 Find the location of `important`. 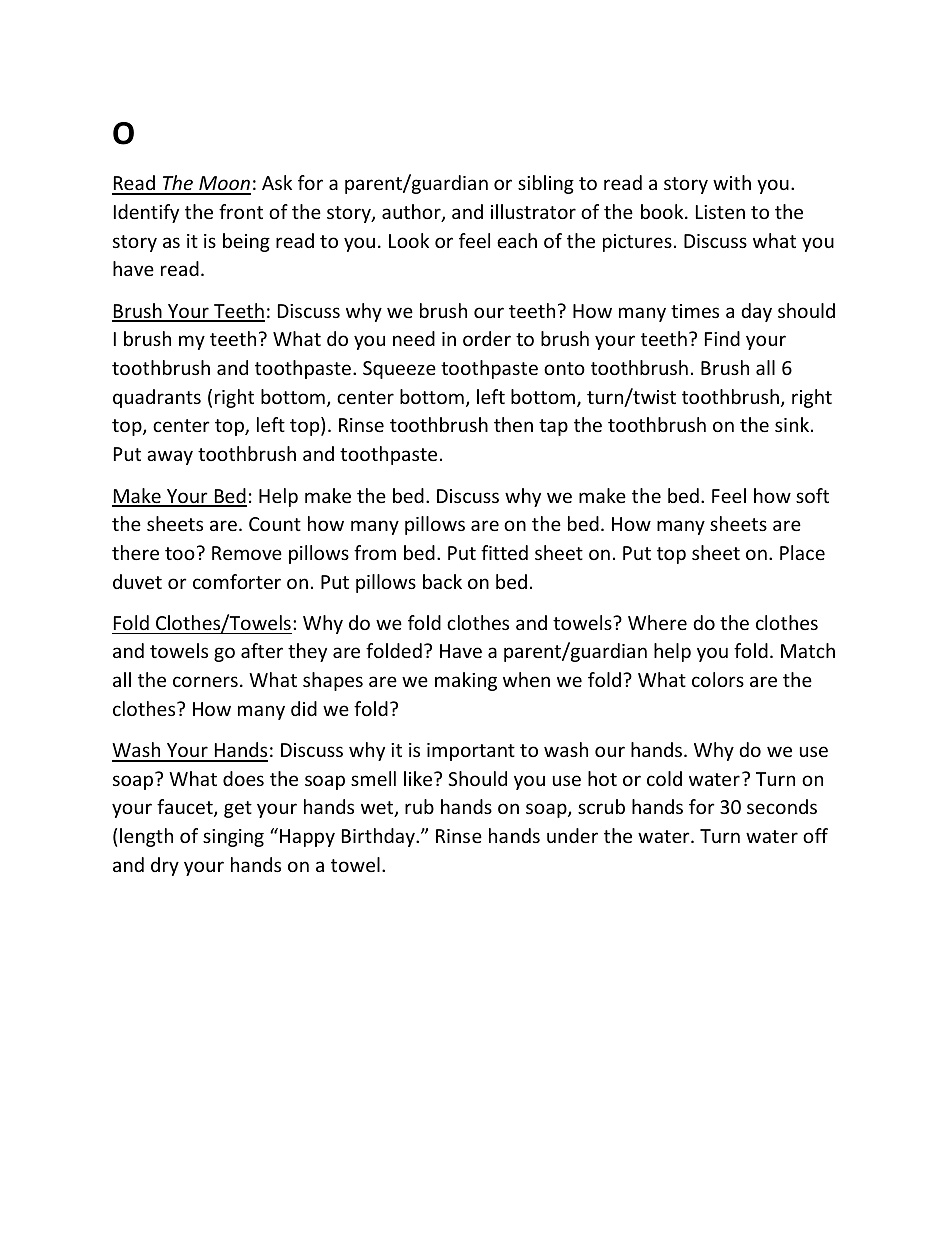

important is located at coordinates (471, 752).
